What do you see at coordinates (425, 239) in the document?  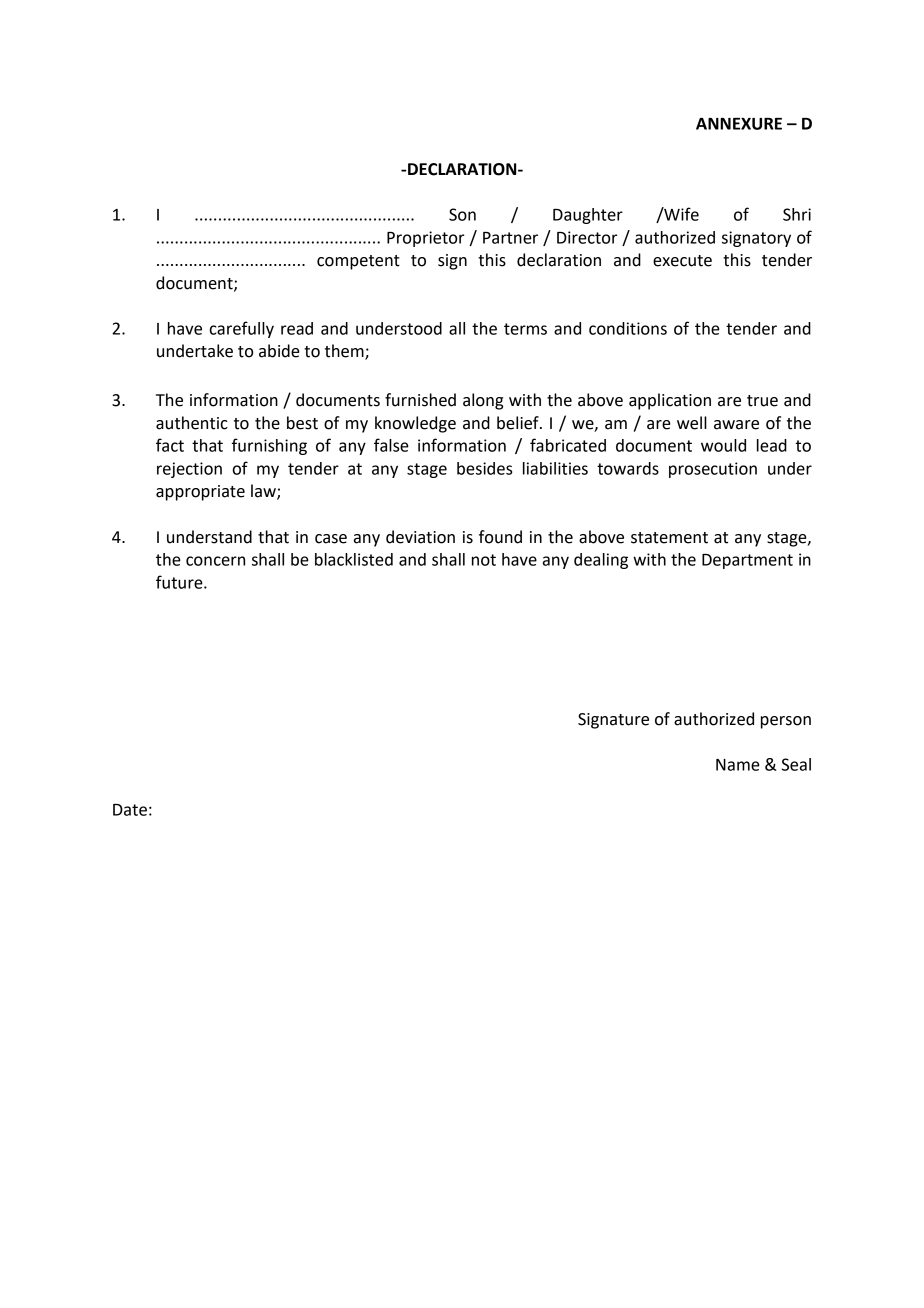 I see `Proprietor` at bounding box center [425, 239].
